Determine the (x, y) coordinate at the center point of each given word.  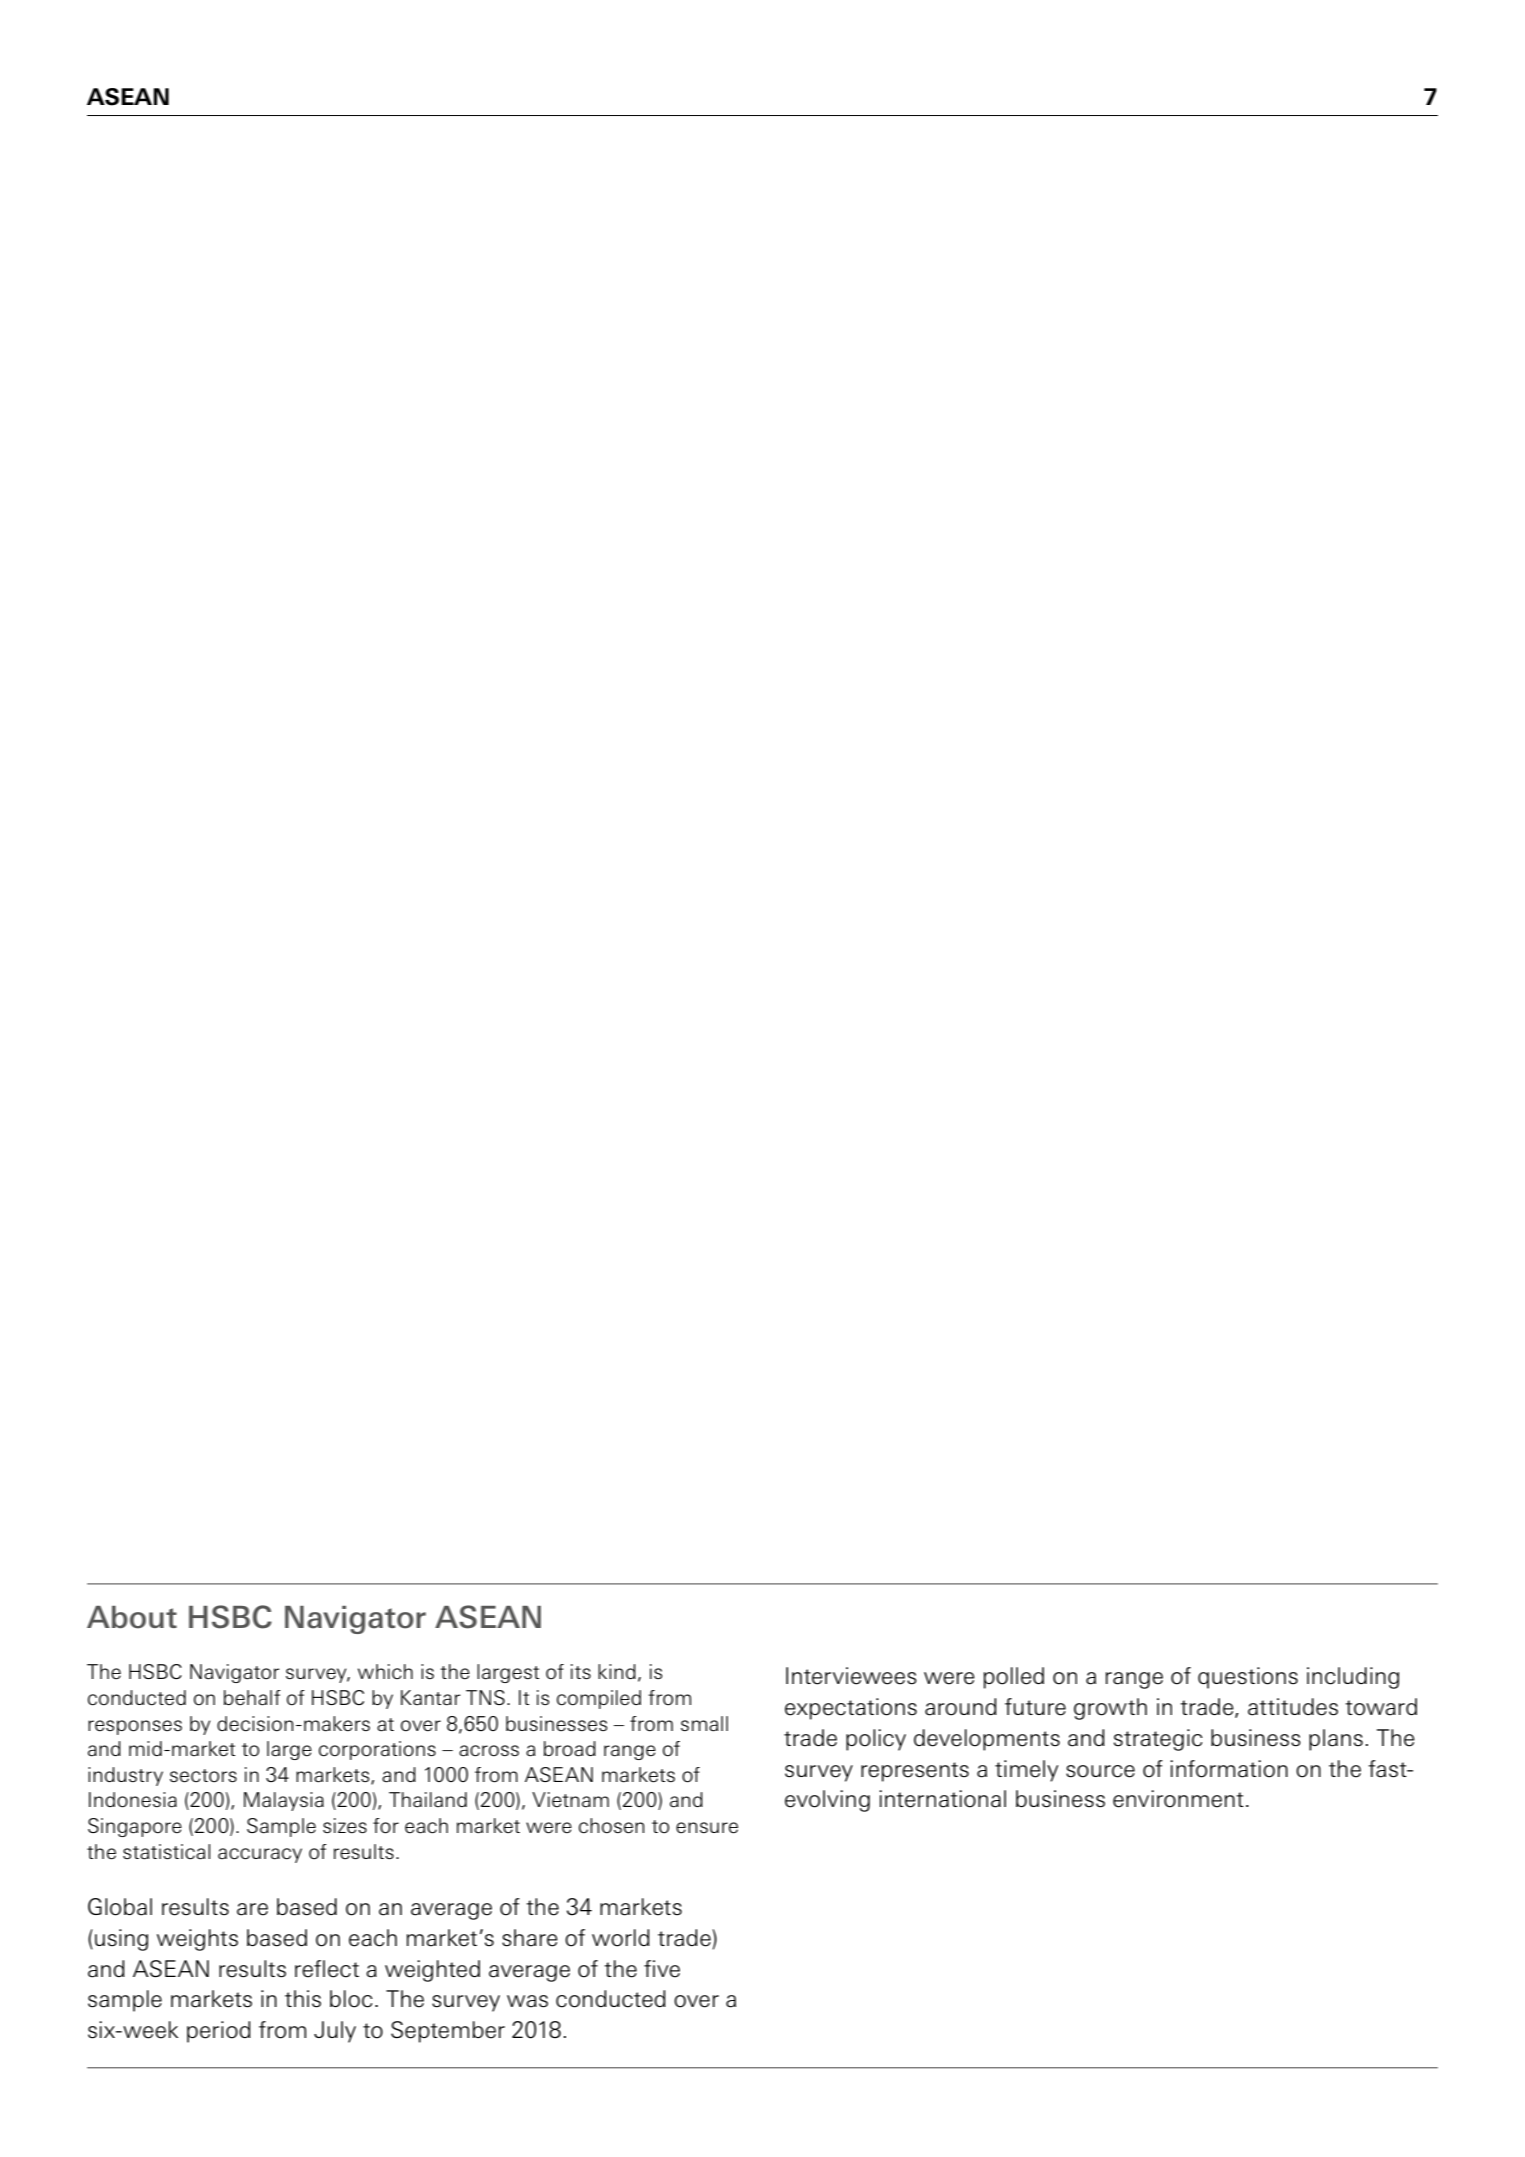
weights (197, 1940)
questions (1248, 1678)
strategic (1158, 1740)
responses (135, 1727)
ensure (707, 1828)
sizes (345, 1826)
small (704, 1724)
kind (617, 1671)
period (219, 2032)
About (132, 1617)
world (621, 1938)
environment (1178, 1799)
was (527, 2001)
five (662, 1969)
